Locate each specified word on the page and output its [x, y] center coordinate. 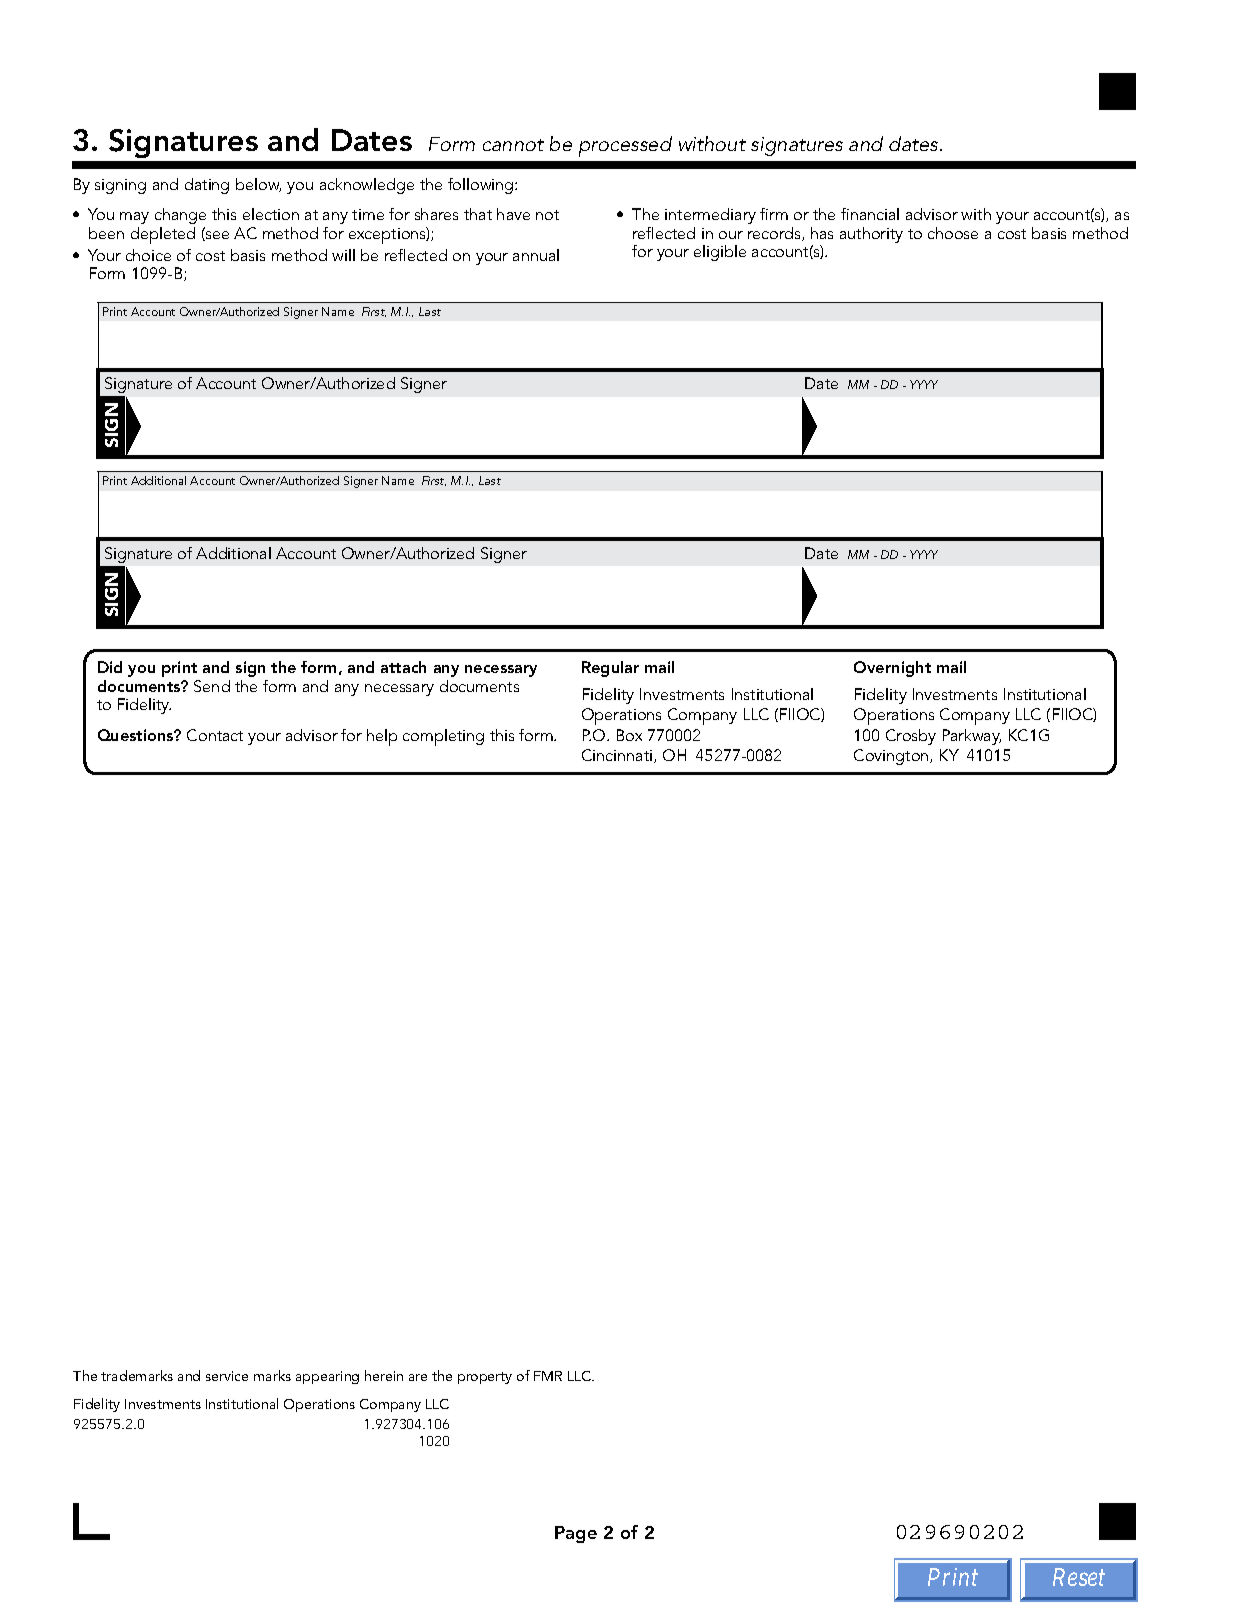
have [513, 214]
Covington [892, 757]
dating [207, 186]
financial [870, 214]
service [227, 1376]
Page [576, 1534]
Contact [215, 735]
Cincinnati [618, 756]
